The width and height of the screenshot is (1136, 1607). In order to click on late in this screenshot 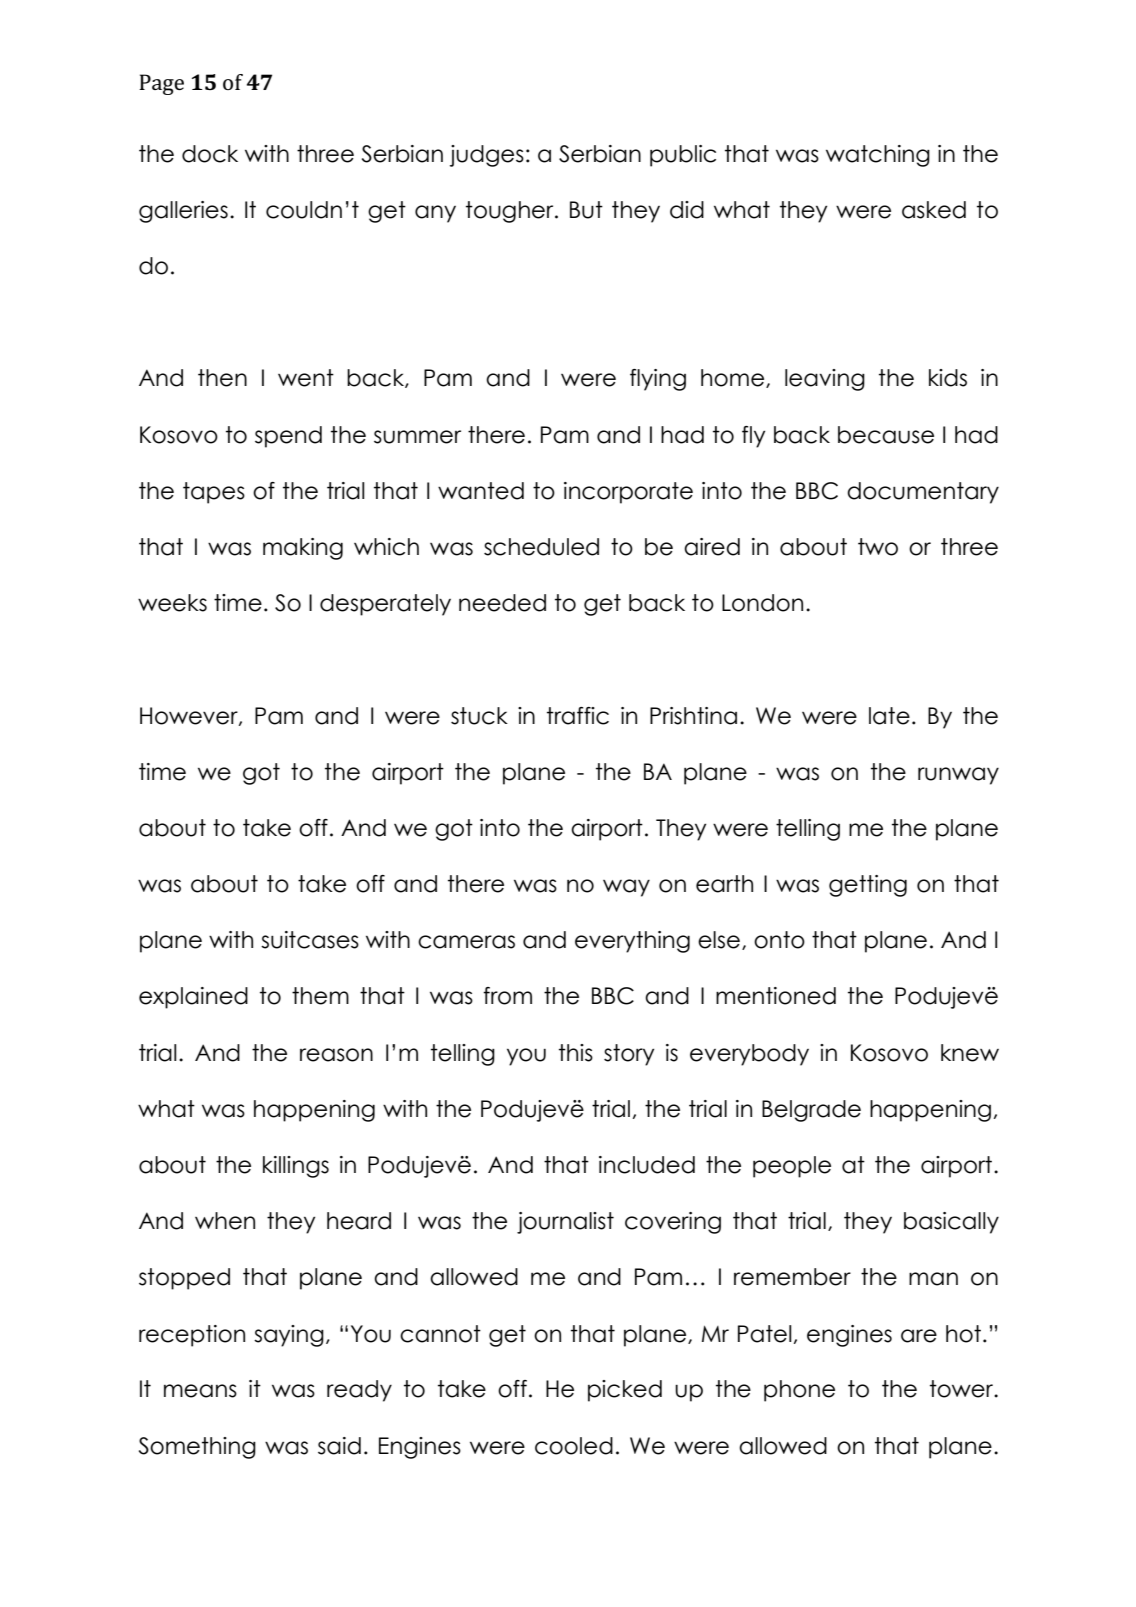, I will do `click(889, 716)`.
